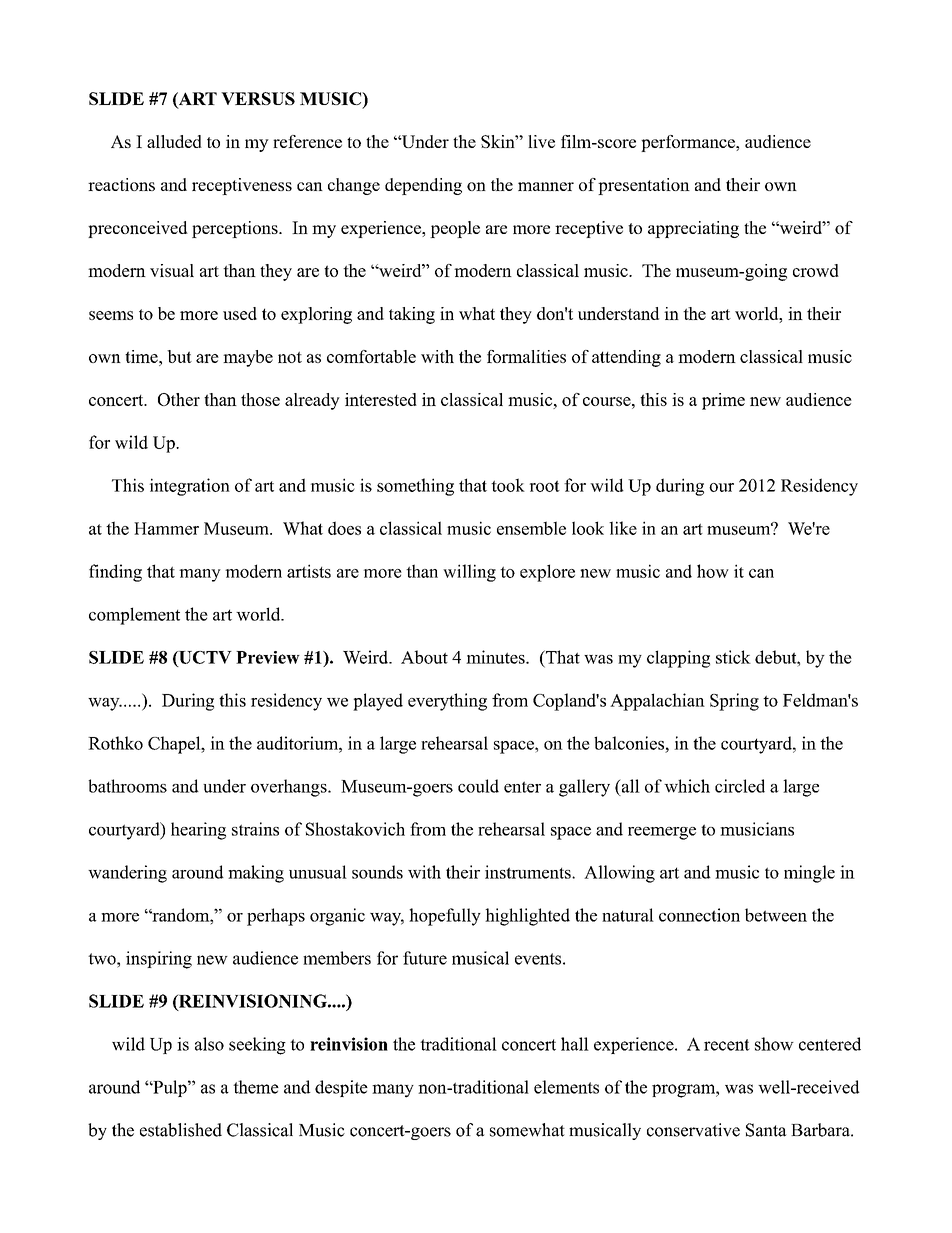  Describe the element at coordinates (733, 657) in the screenshot. I see `stick` at that location.
